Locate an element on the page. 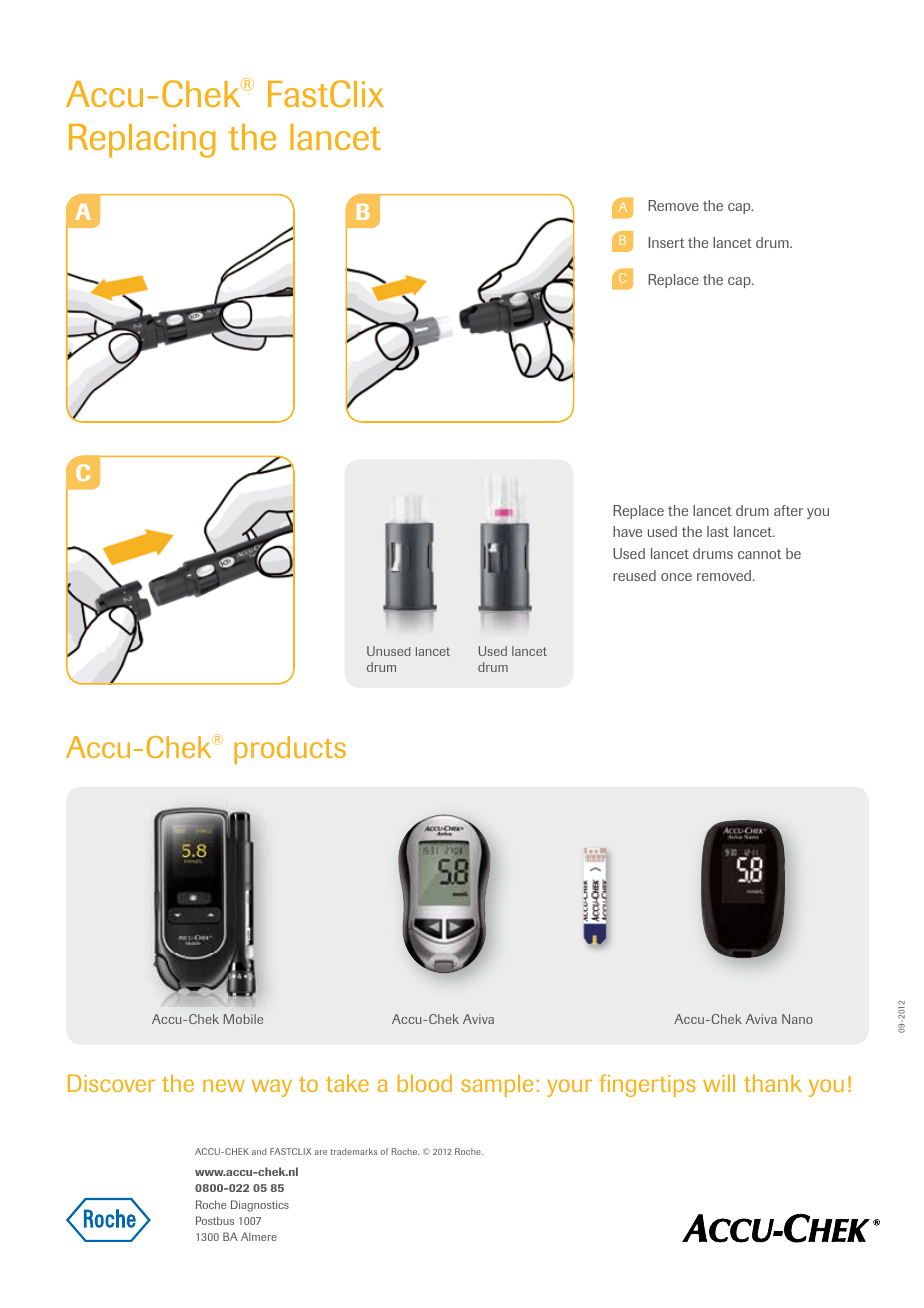 Image resolution: width=924 pixels, height=1308 pixels. Replacing is located at coordinates (142, 141).
